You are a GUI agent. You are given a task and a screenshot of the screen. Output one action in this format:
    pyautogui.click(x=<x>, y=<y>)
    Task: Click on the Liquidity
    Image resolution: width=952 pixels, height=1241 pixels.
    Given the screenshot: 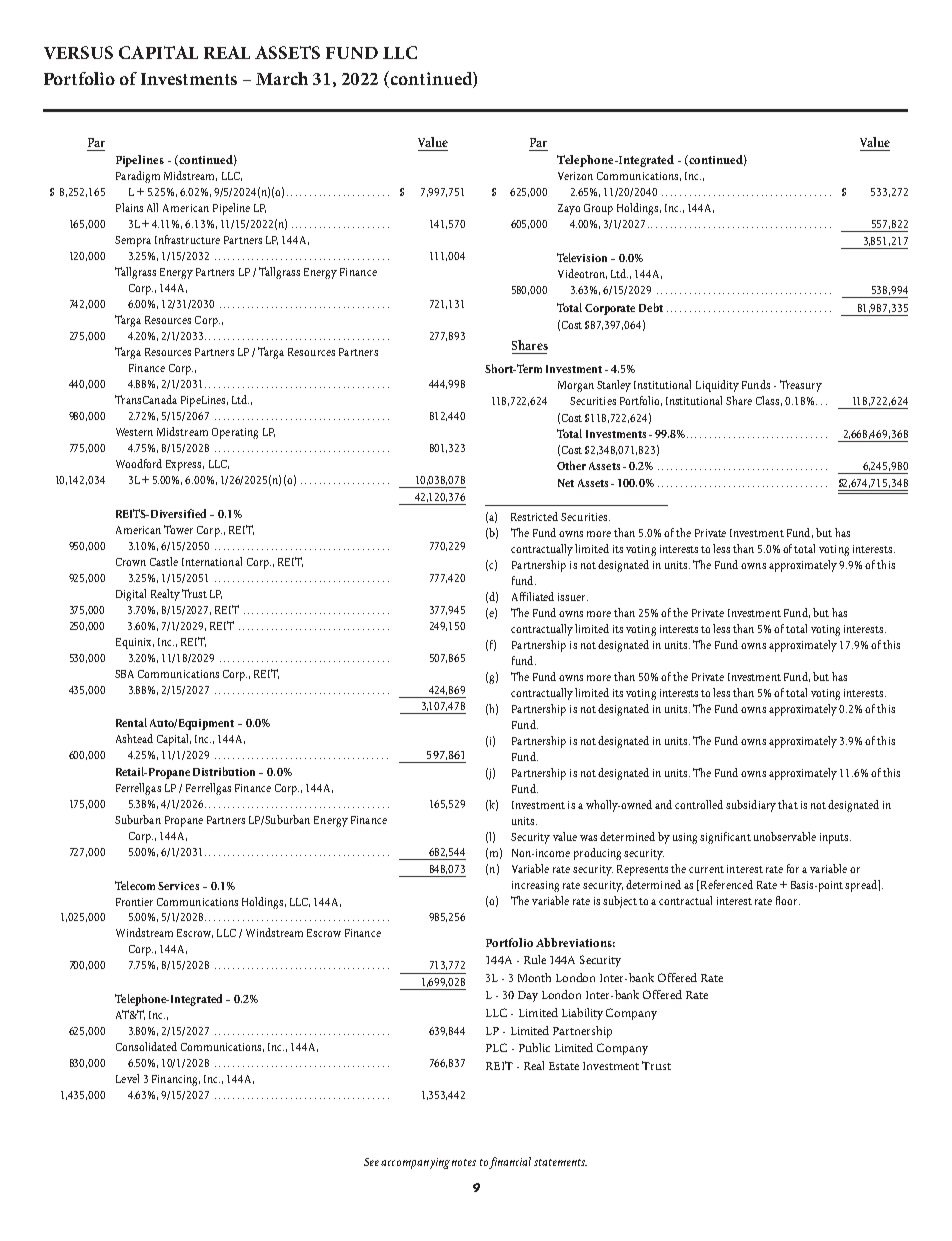 What is the action you would take?
    pyautogui.click(x=717, y=386)
